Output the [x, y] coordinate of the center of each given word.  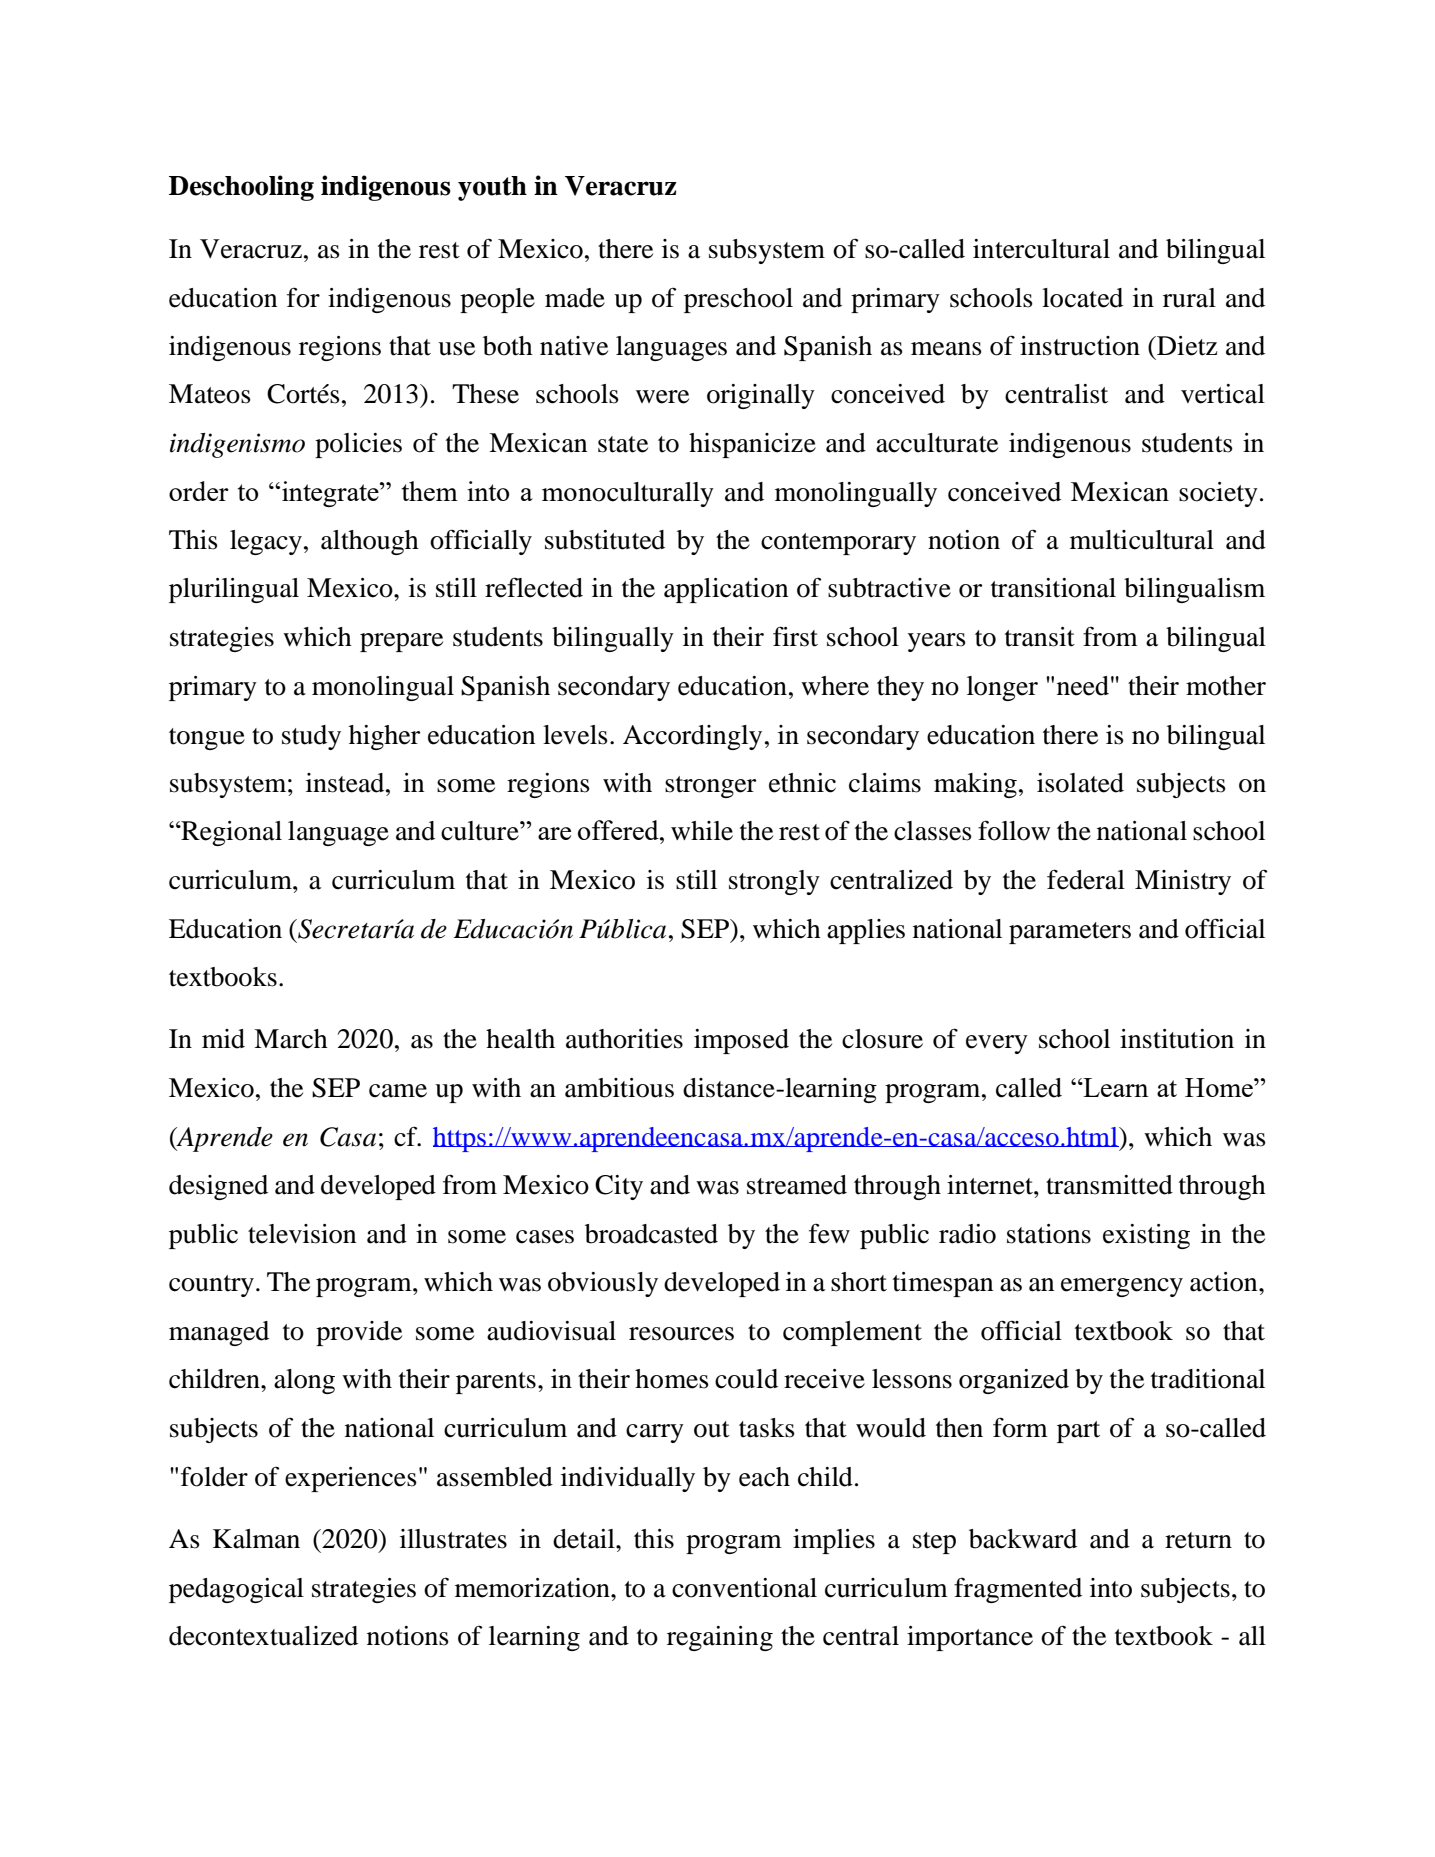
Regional [230, 833]
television [302, 1234]
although [370, 542]
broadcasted [651, 1234]
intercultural [1041, 249]
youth [492, 188]
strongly [774, 882]
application [726, 590]
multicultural [1142, 540]
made [575, 298]
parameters [1070, 933]
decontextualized [263, 1636]
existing [1146, 1236]
